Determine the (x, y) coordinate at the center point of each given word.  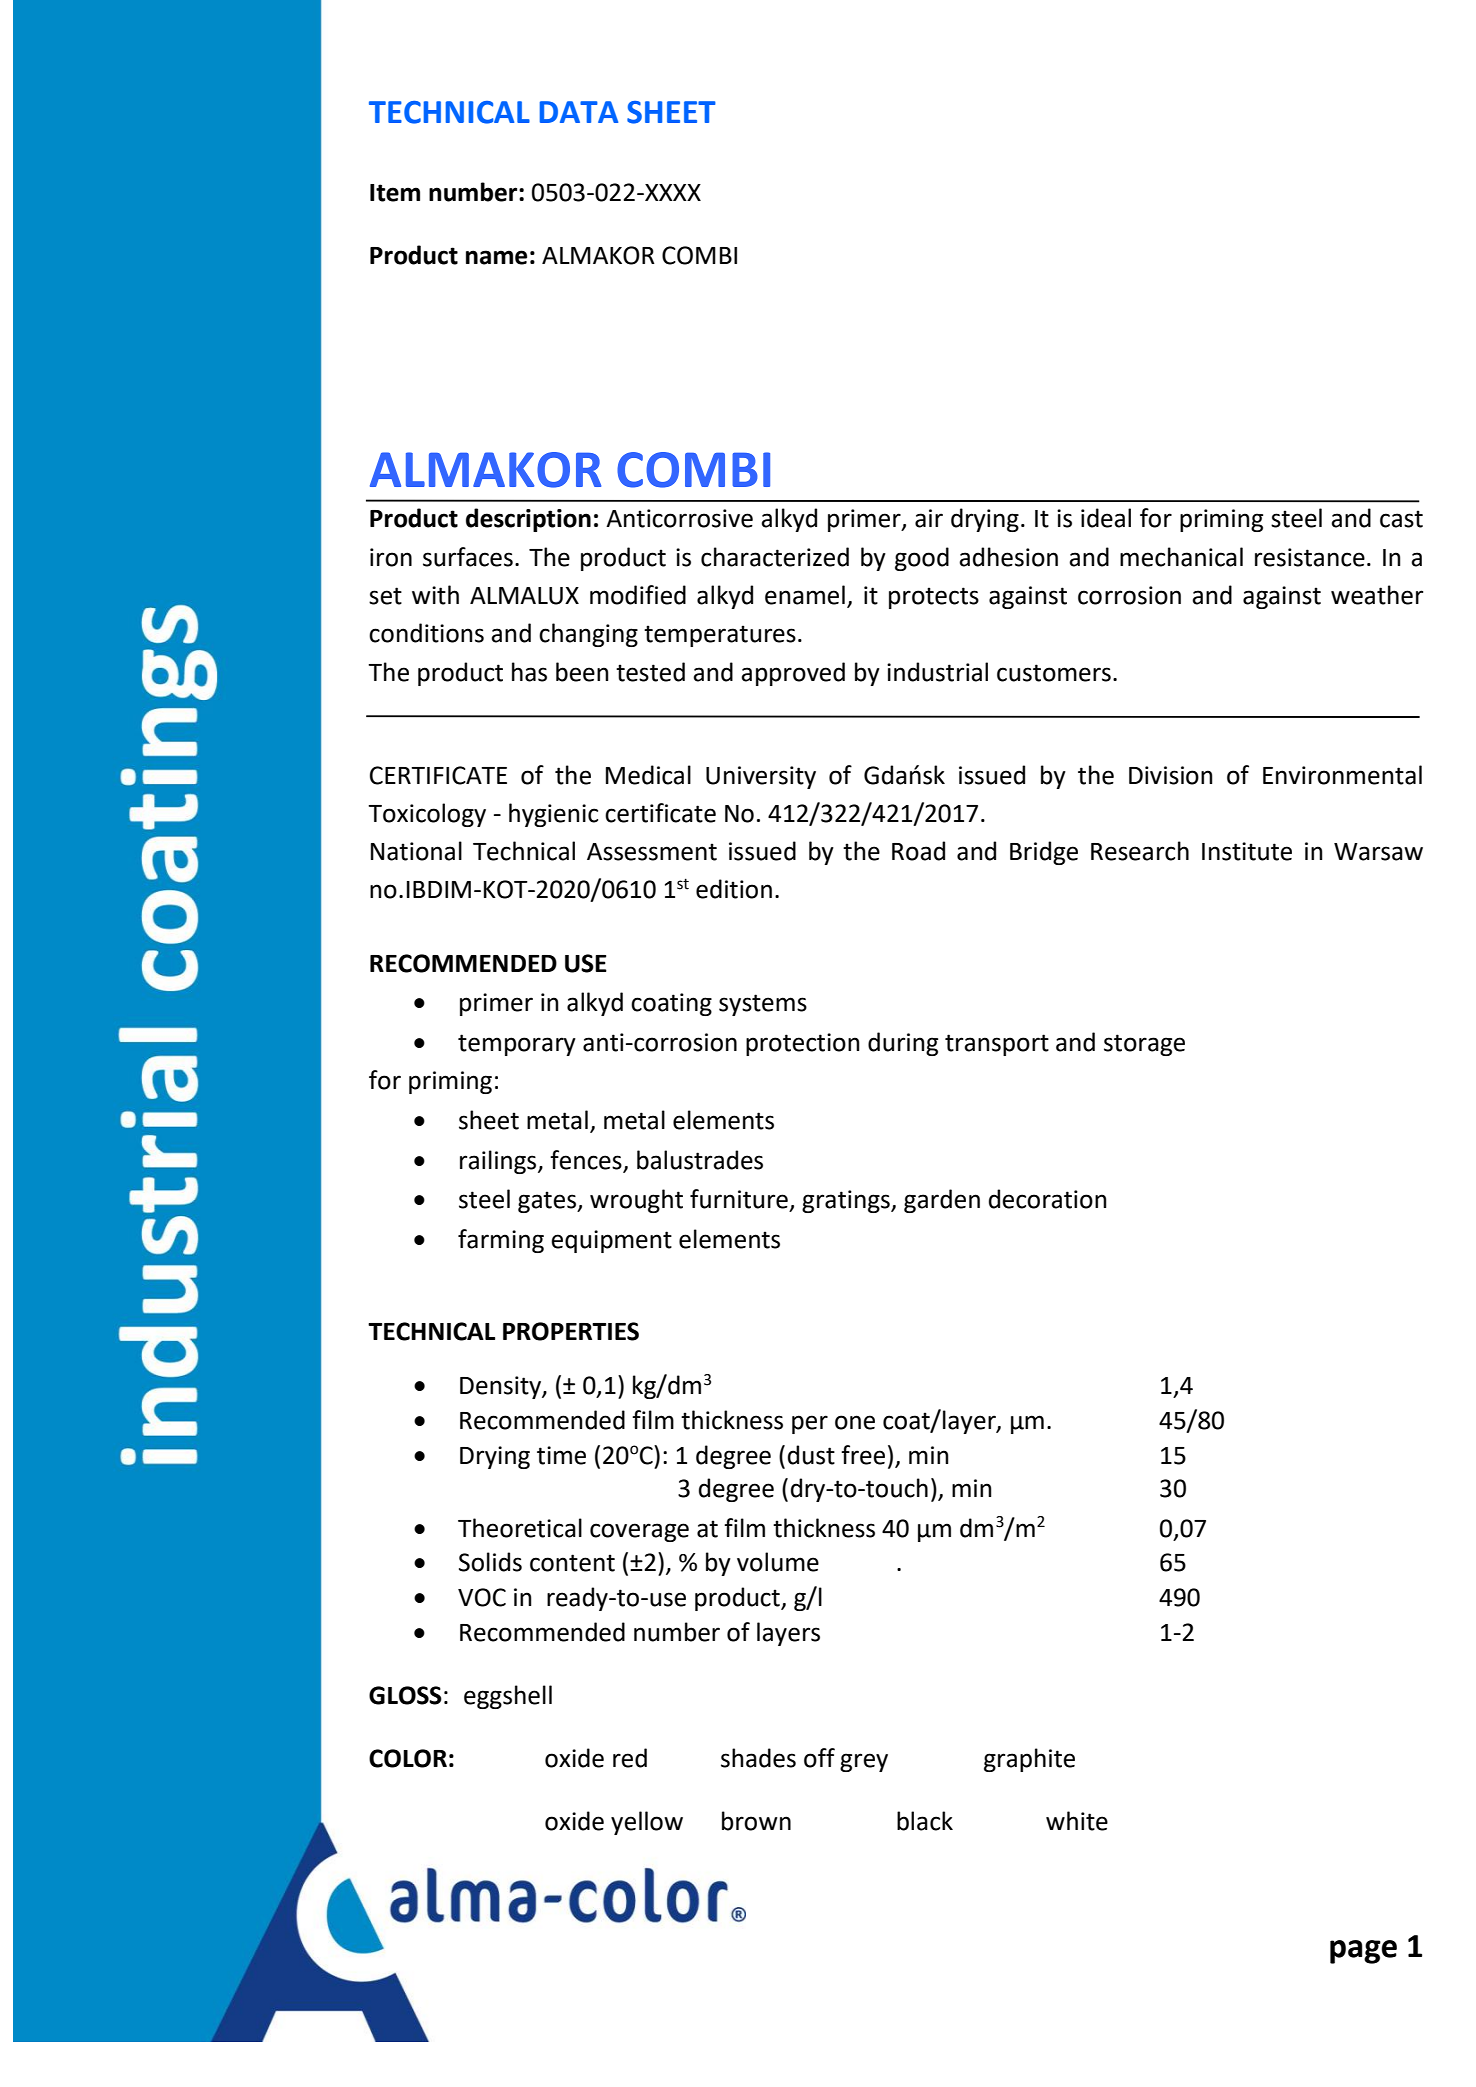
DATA (579, 112)
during (903, 1044)
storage (1144, 1045)
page (1363, 1952)
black (925, 1821)
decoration (1048, 1199)
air (929, 518)
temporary (517, 1045)
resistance (1310, 557)
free (863, 1455)
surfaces (468, 557)
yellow (647, 1823)
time (561, 1455)
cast (1401, 519)
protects (934, 598)
